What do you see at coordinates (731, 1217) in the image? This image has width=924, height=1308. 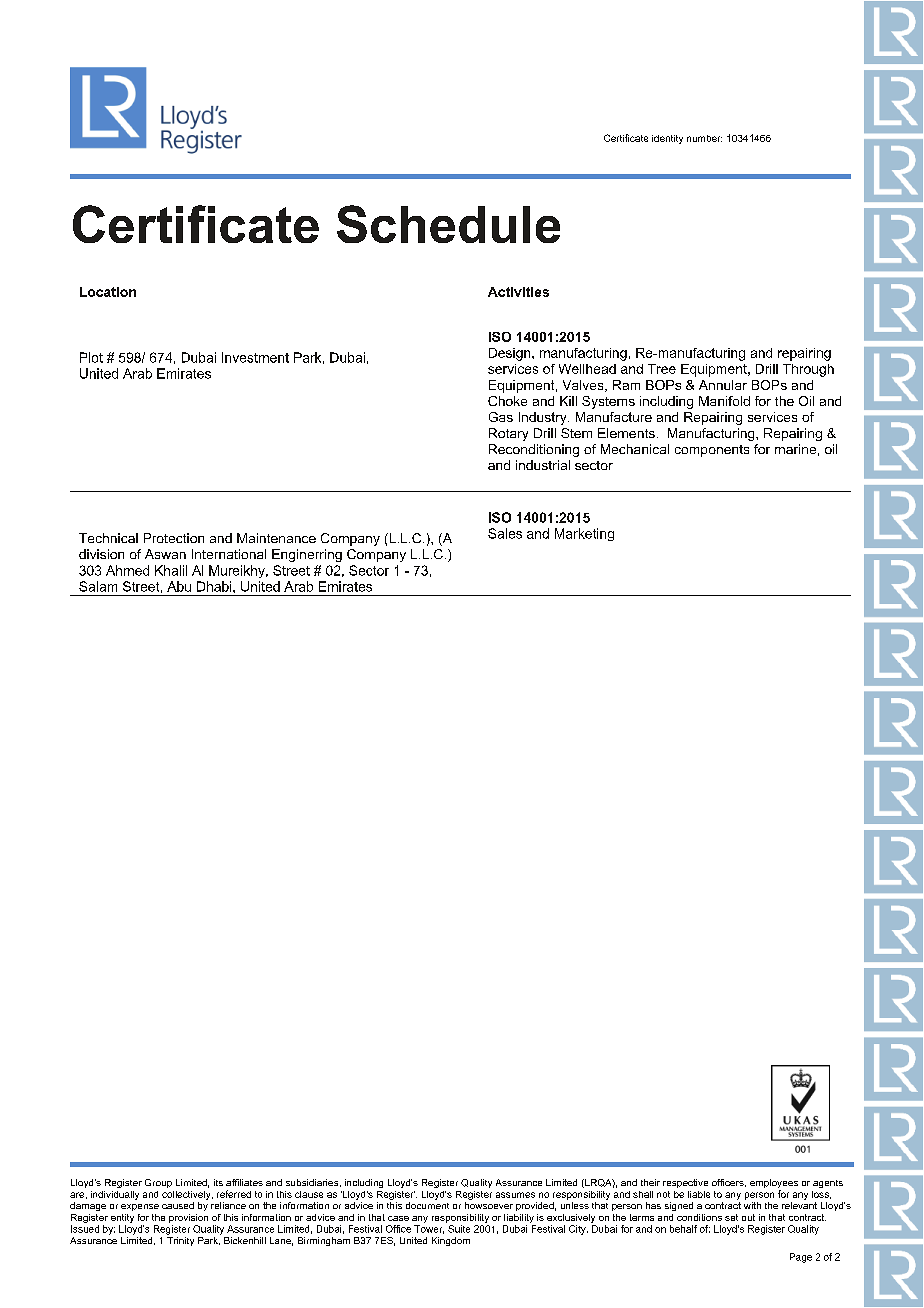 I see `set` at bounding box center [731, 1217].
